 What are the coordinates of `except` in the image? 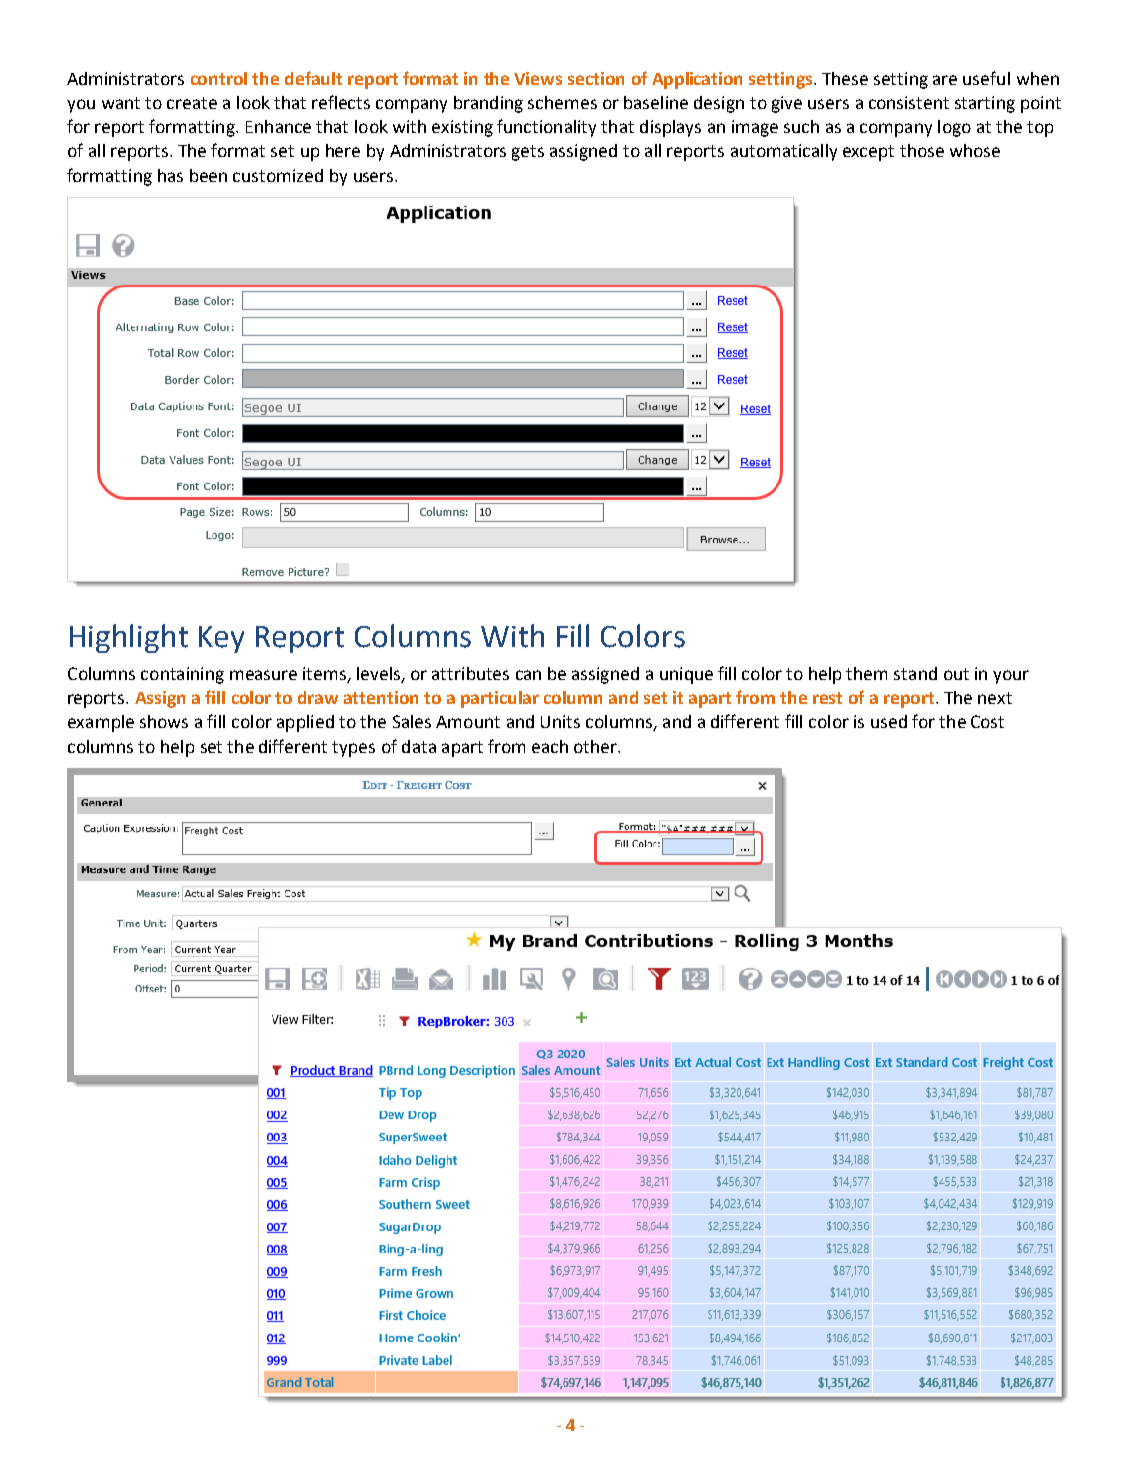 It's located at (868, 153).
